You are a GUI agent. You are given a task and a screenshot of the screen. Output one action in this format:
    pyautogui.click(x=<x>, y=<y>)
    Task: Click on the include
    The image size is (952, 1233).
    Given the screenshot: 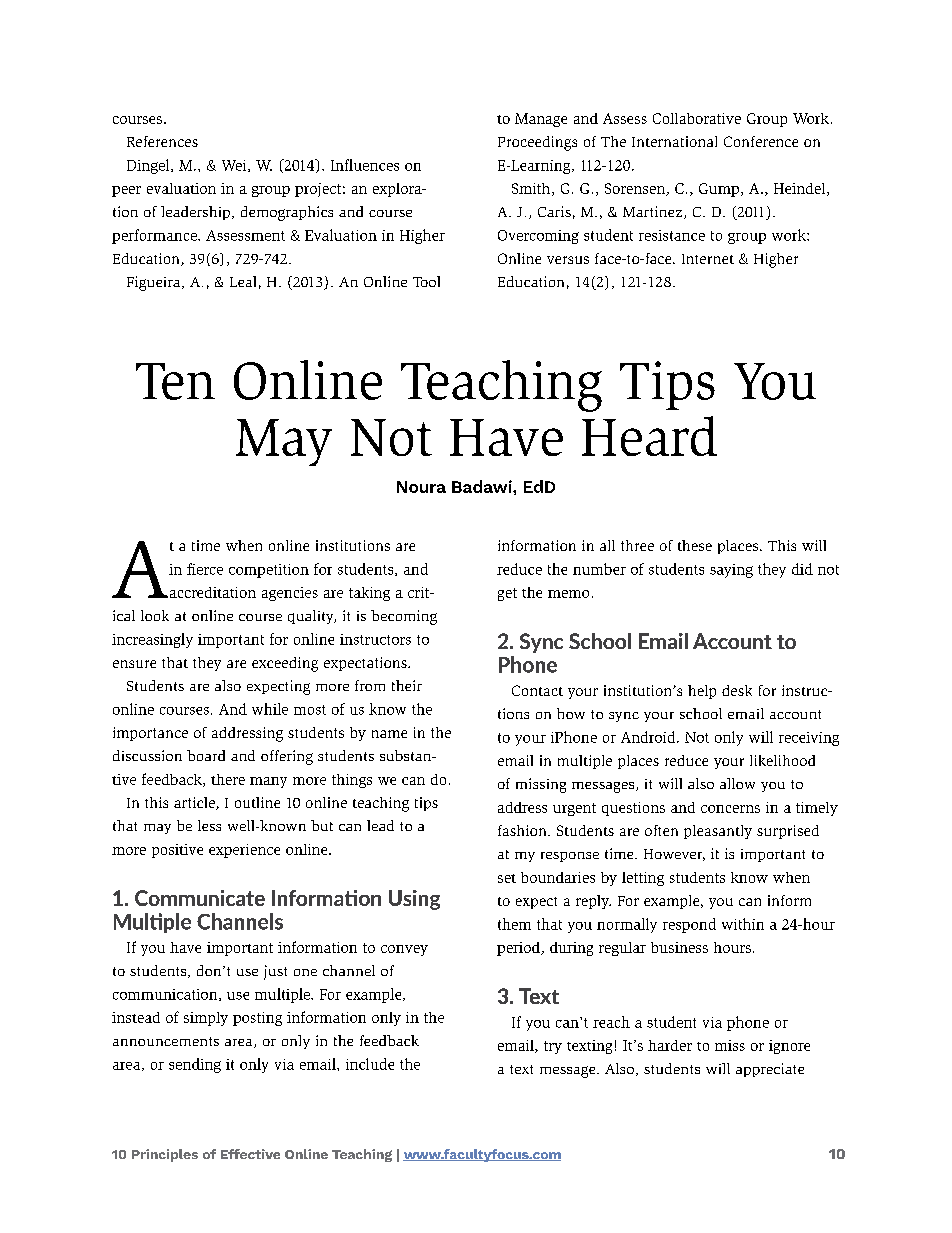 What is the action you would take?
    pyautogui.click(x=370, y=1064)
